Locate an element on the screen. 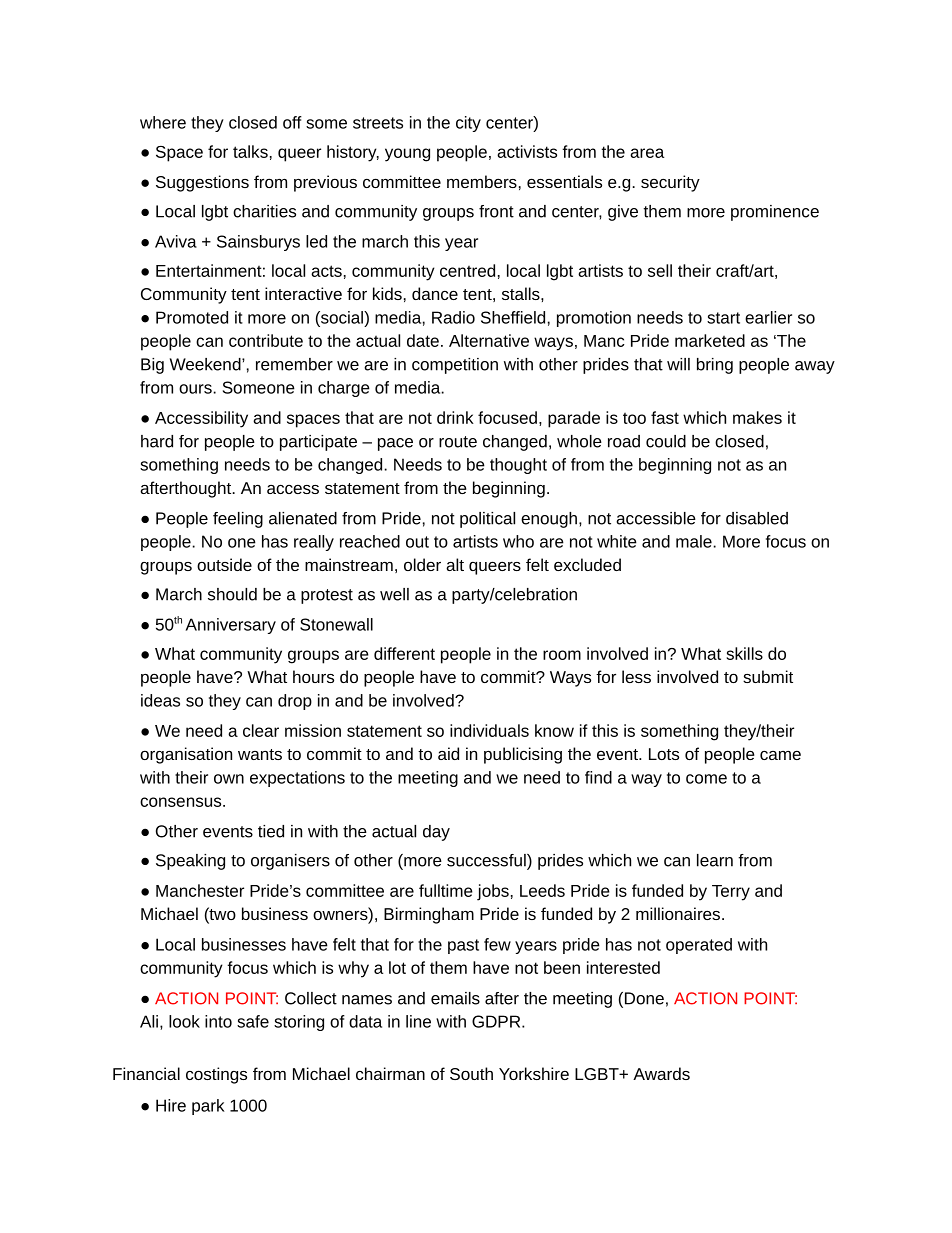 The image size is (952, 1233). skills is located at coordinates (744, 653).
